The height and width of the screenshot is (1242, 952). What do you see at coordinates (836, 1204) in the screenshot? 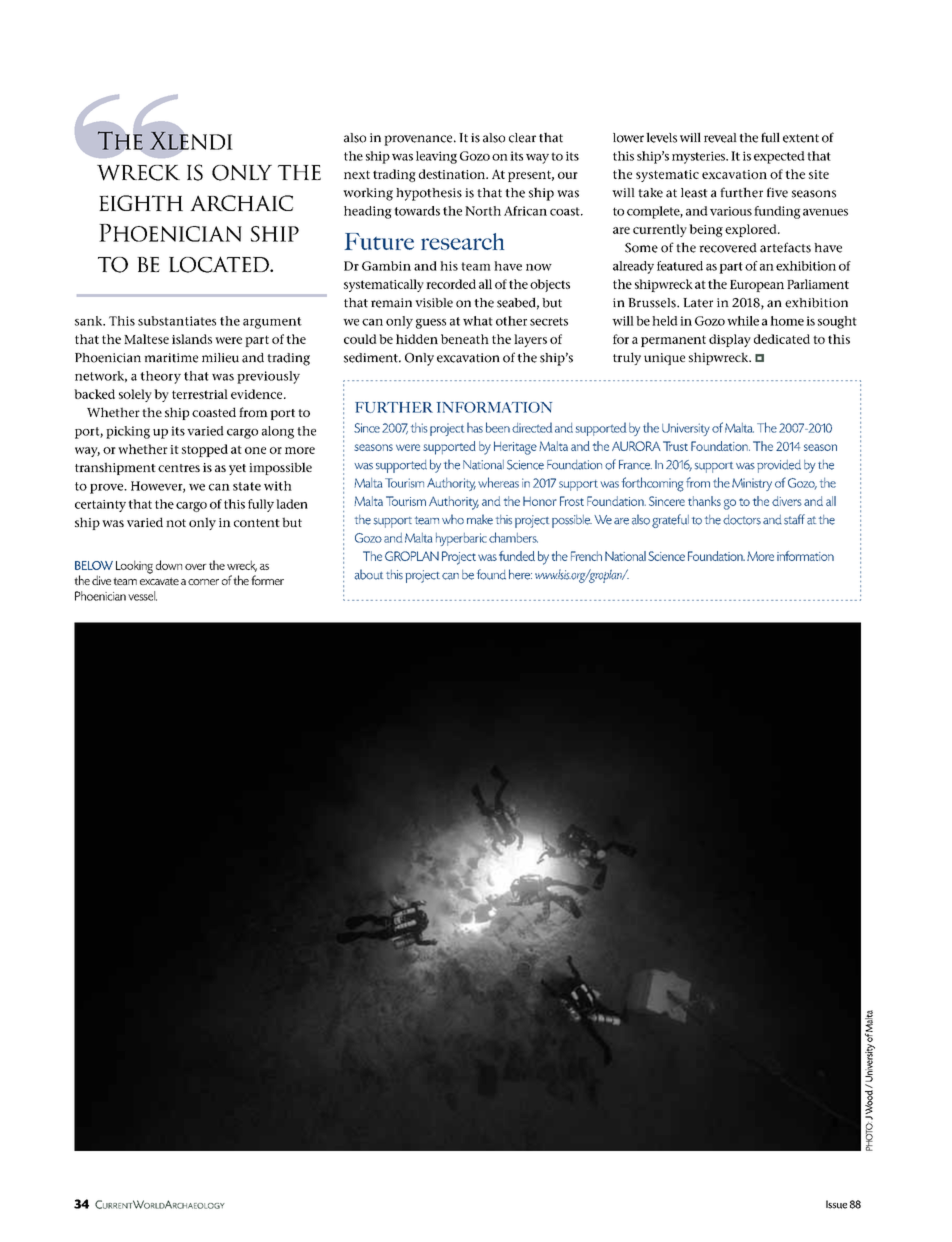
I see `Issue` at bounding box center [836, 1204].
